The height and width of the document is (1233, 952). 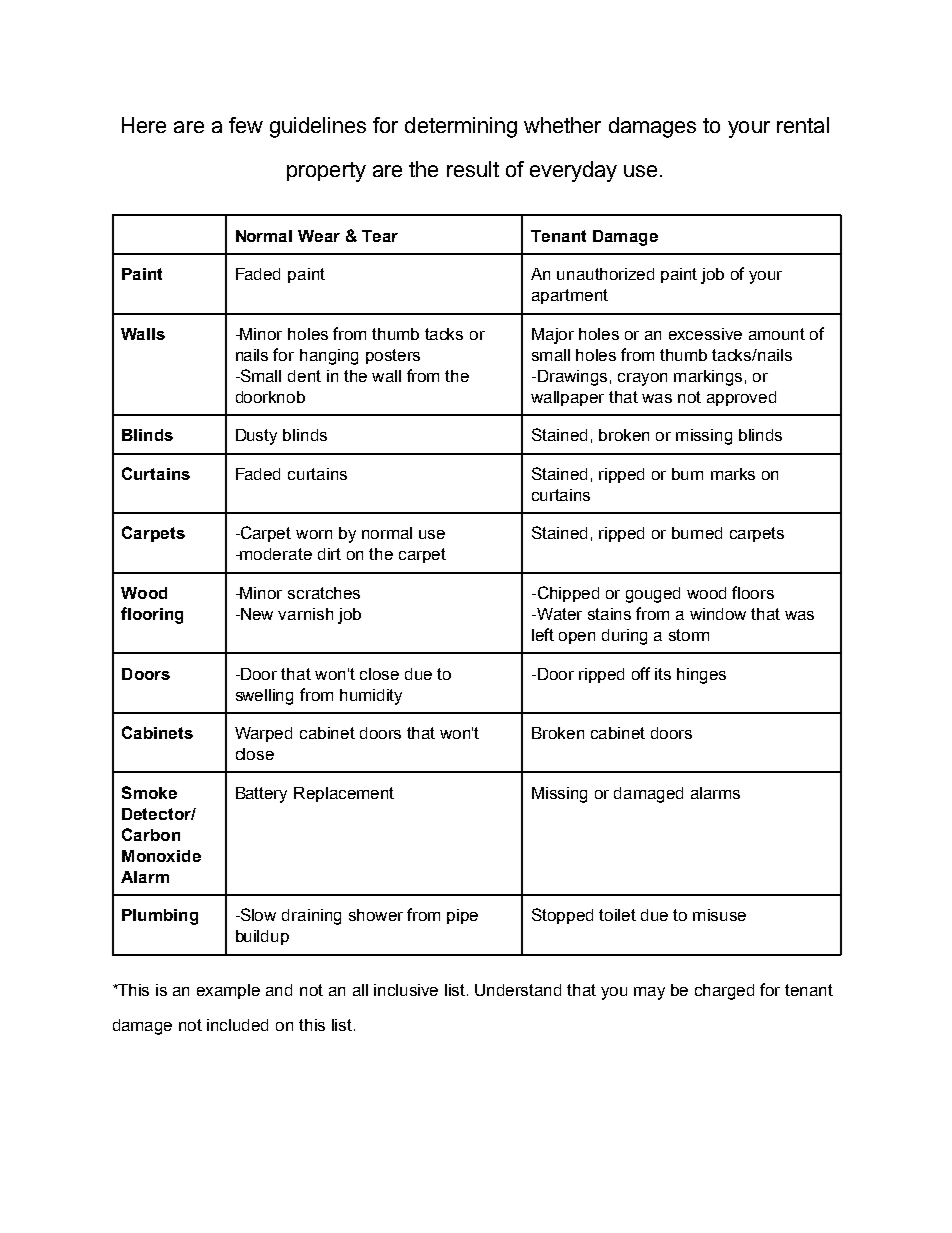 I want to click on humidity, so click(x=371, y=697).
